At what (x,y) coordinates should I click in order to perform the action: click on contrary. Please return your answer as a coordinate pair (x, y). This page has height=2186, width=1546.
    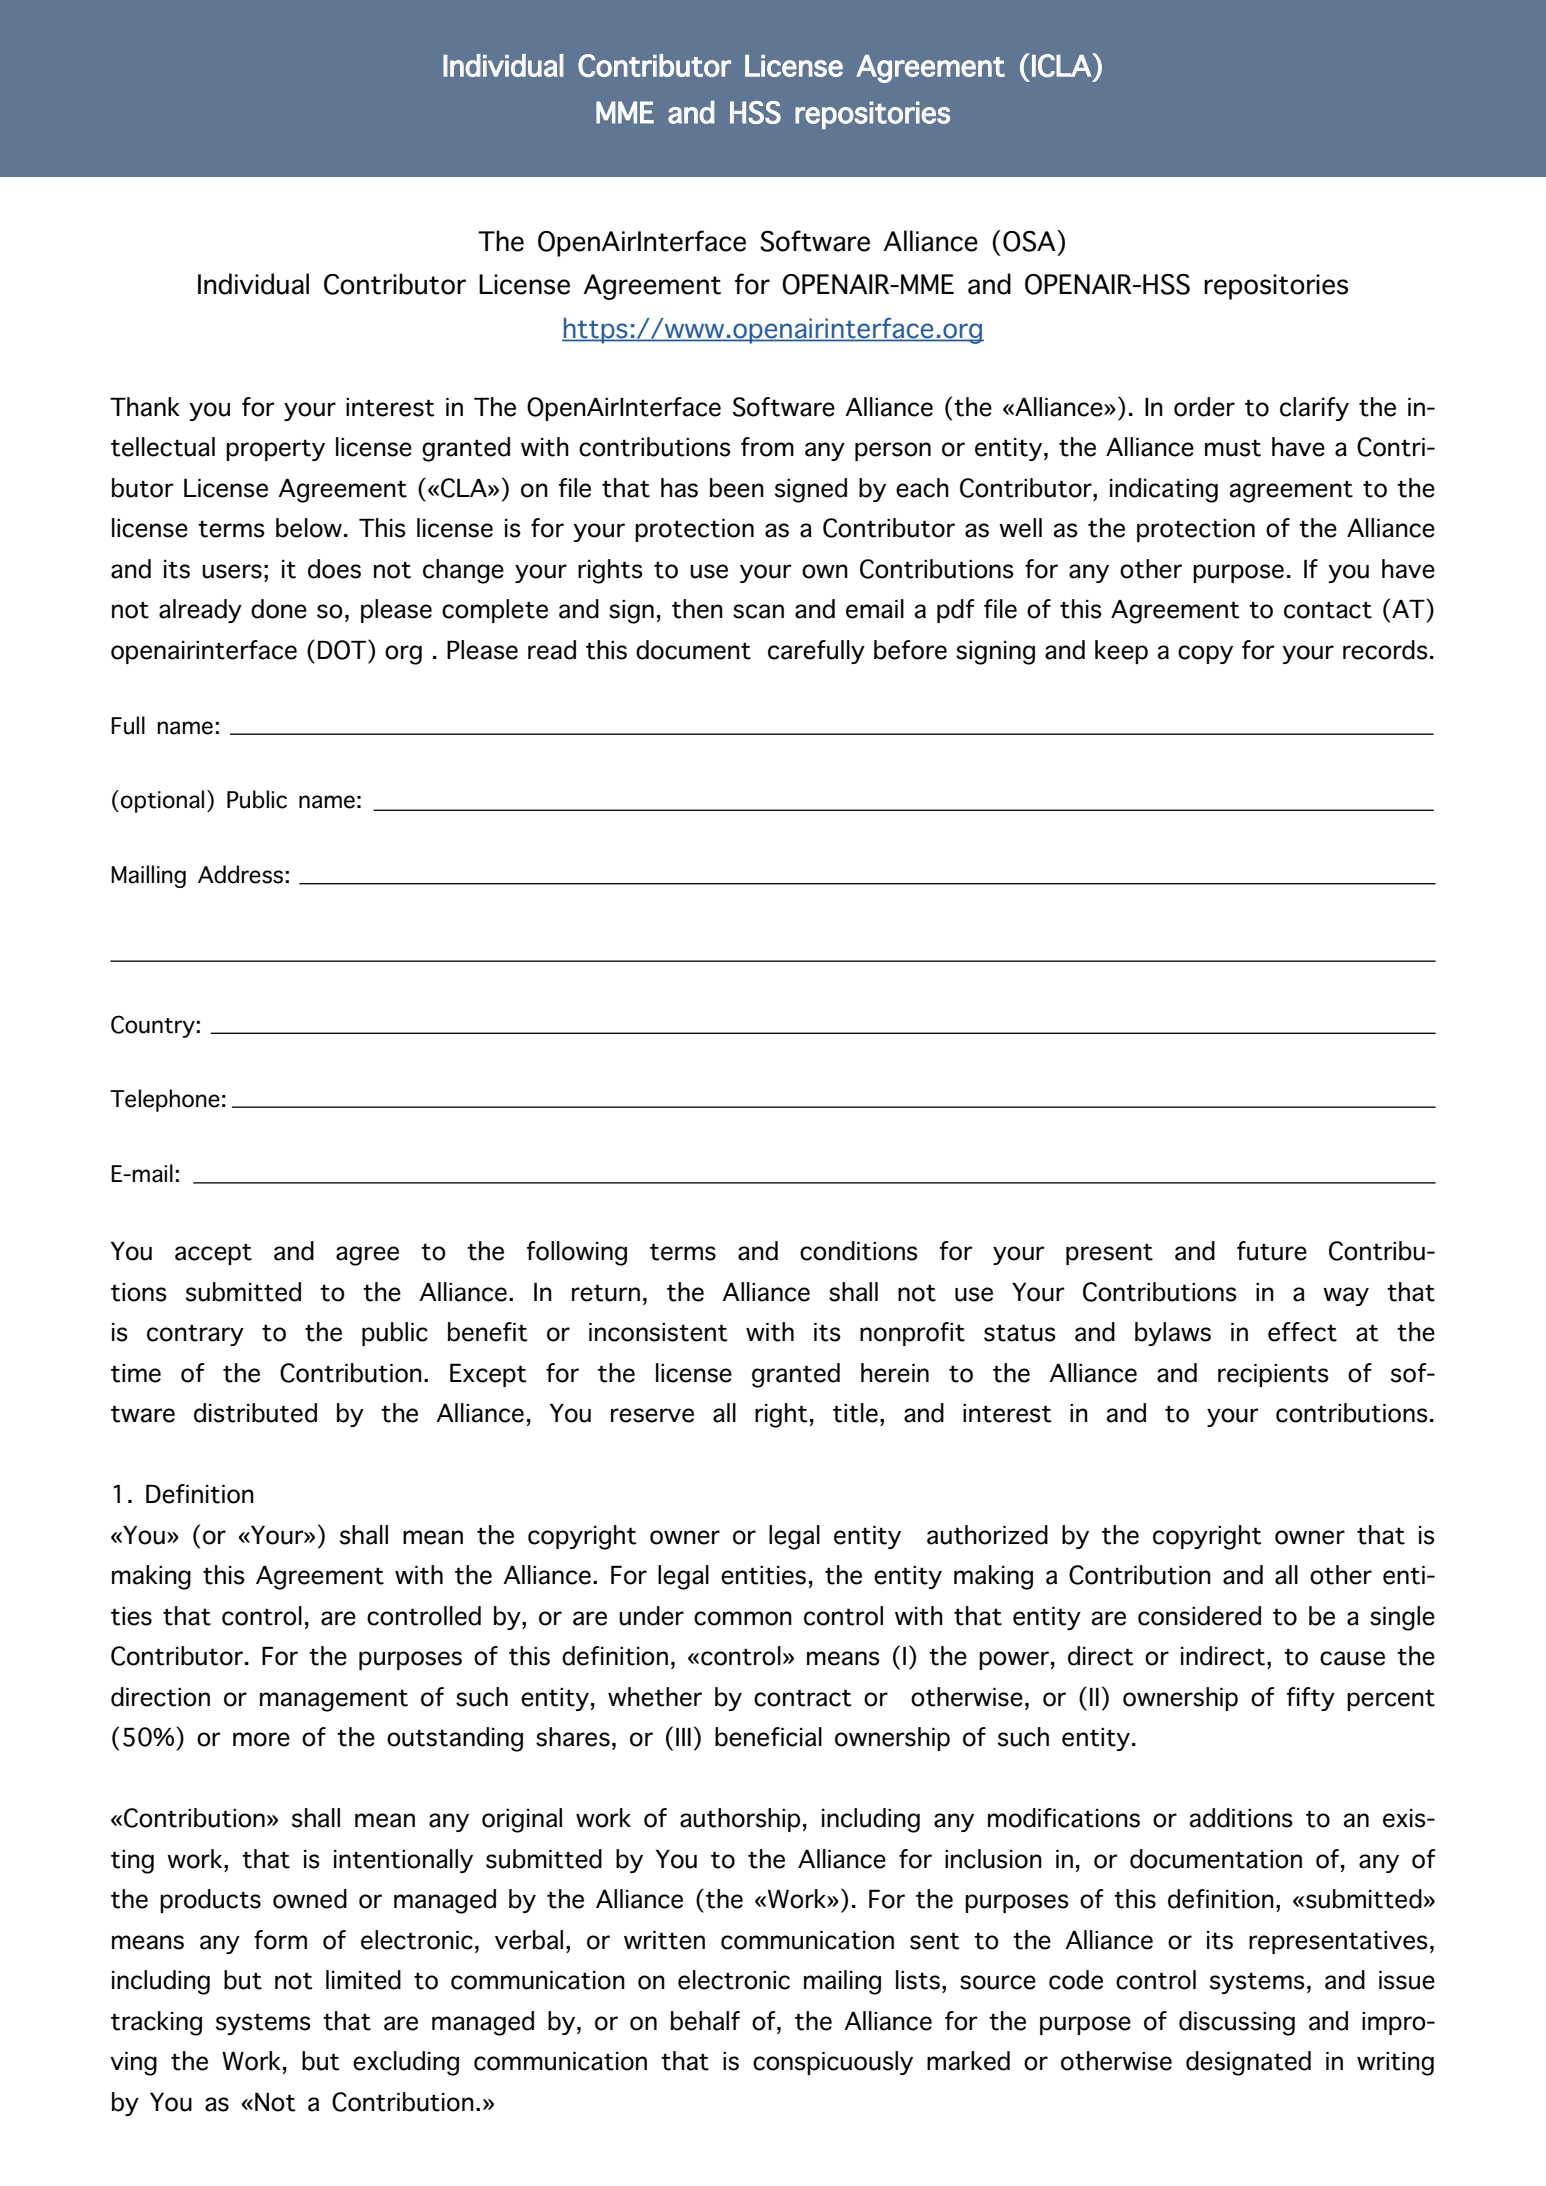
    Looking at the image, I should click on (195, 1335).
